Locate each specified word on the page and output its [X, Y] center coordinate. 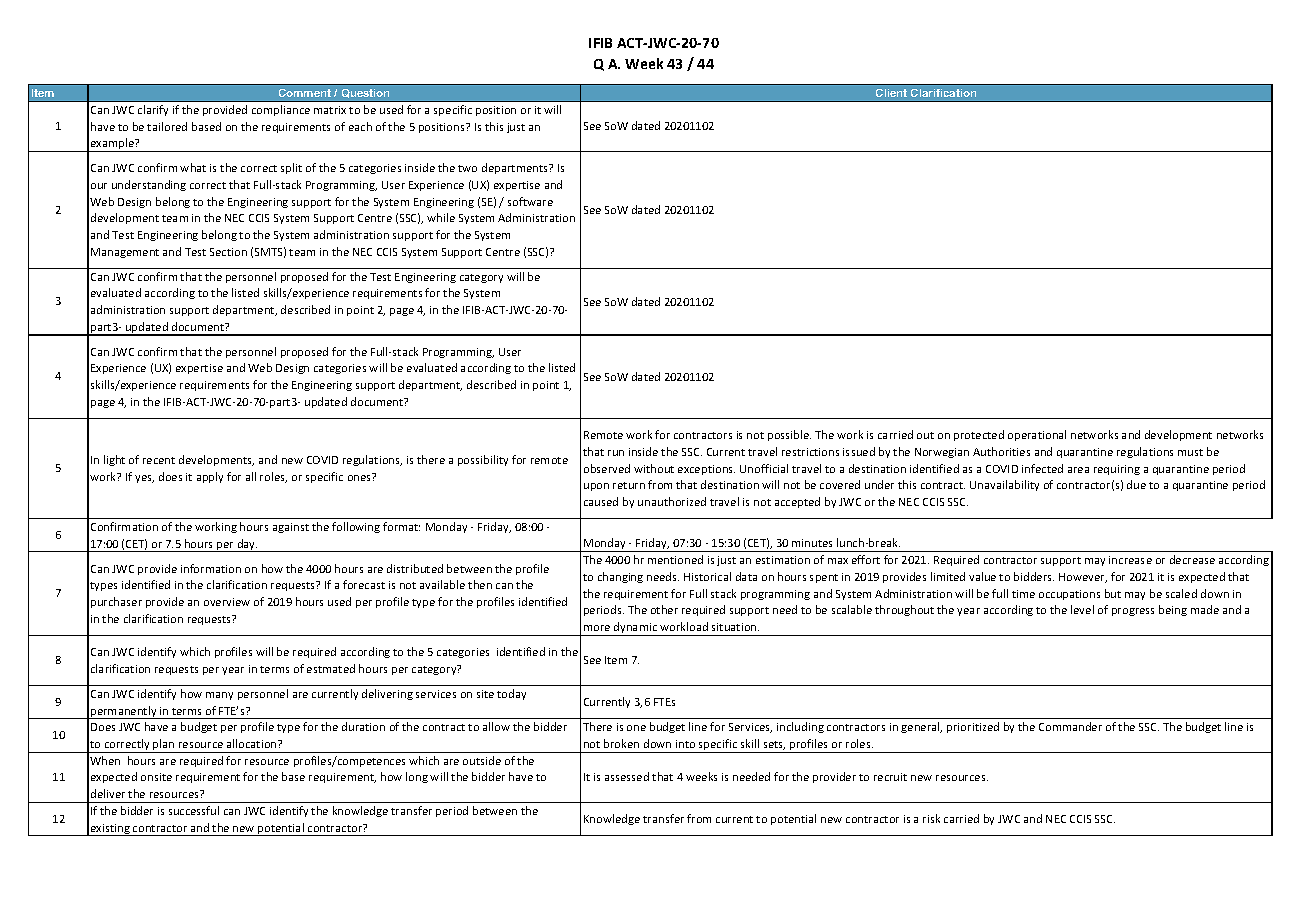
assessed [627, 776]
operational [1037, 435]
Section [228, 252]
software [530, 201]
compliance [281, 110]
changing [620, 577]
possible [789, 435]
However [1083, 578]
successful [194, 810]
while [441, 217]
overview [227, 602]
